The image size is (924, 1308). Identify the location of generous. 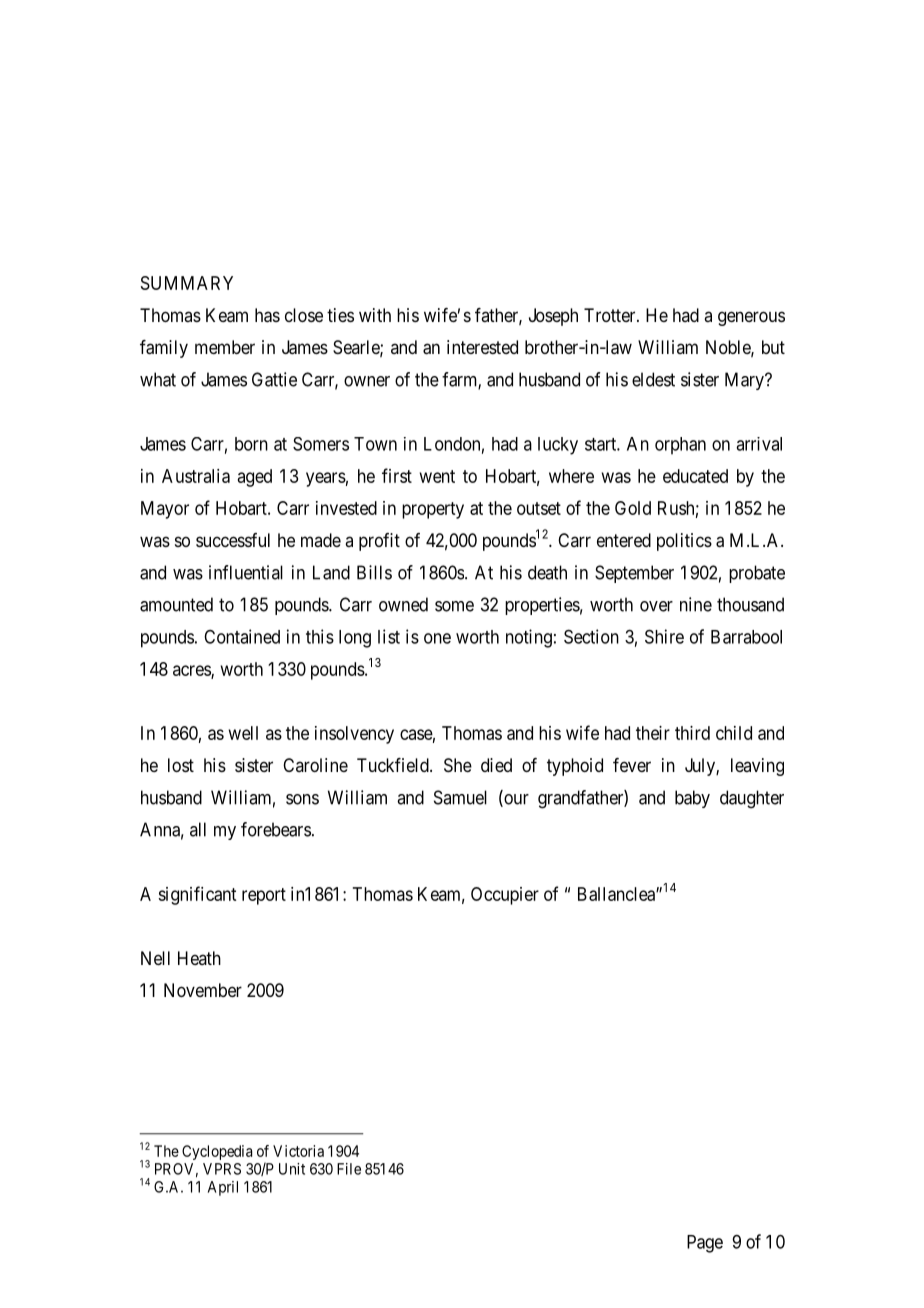
(751, 318).
